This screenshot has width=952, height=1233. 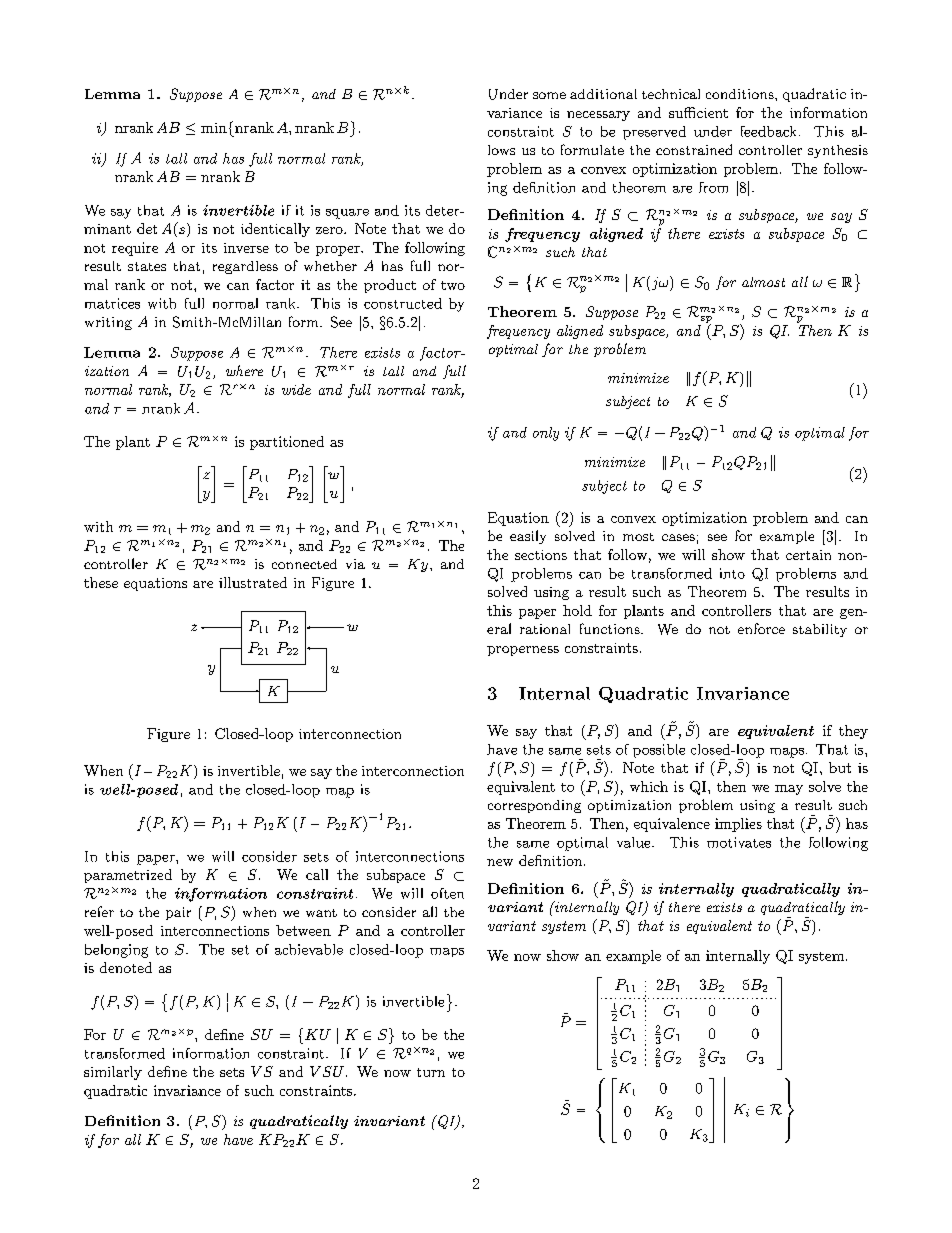 I want to click on implies, so click(x=738, y=825).
